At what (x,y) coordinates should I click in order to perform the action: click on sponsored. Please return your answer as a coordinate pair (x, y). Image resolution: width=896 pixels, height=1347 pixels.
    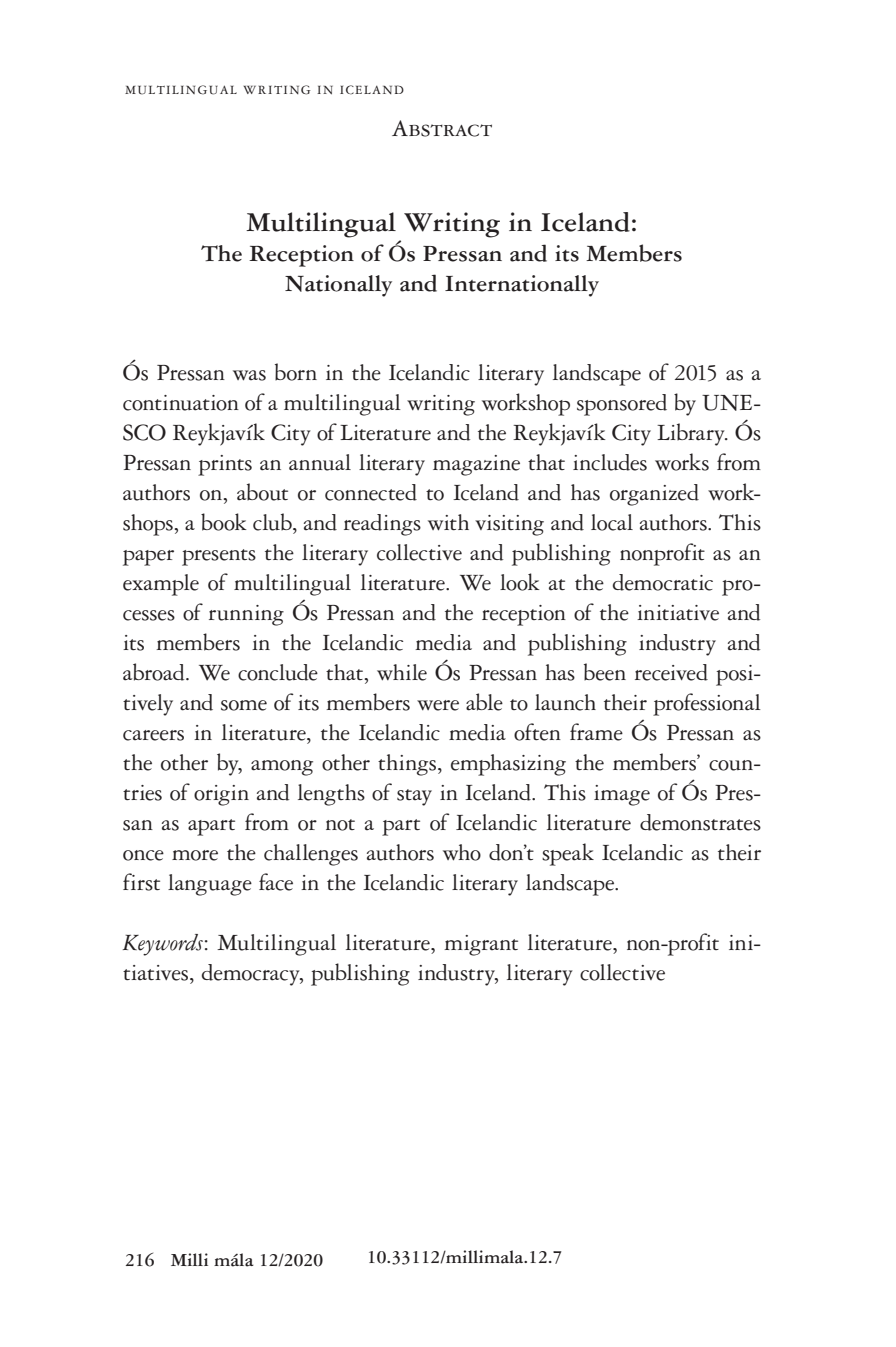
    Looking at the image, I should click on (622, 405).
